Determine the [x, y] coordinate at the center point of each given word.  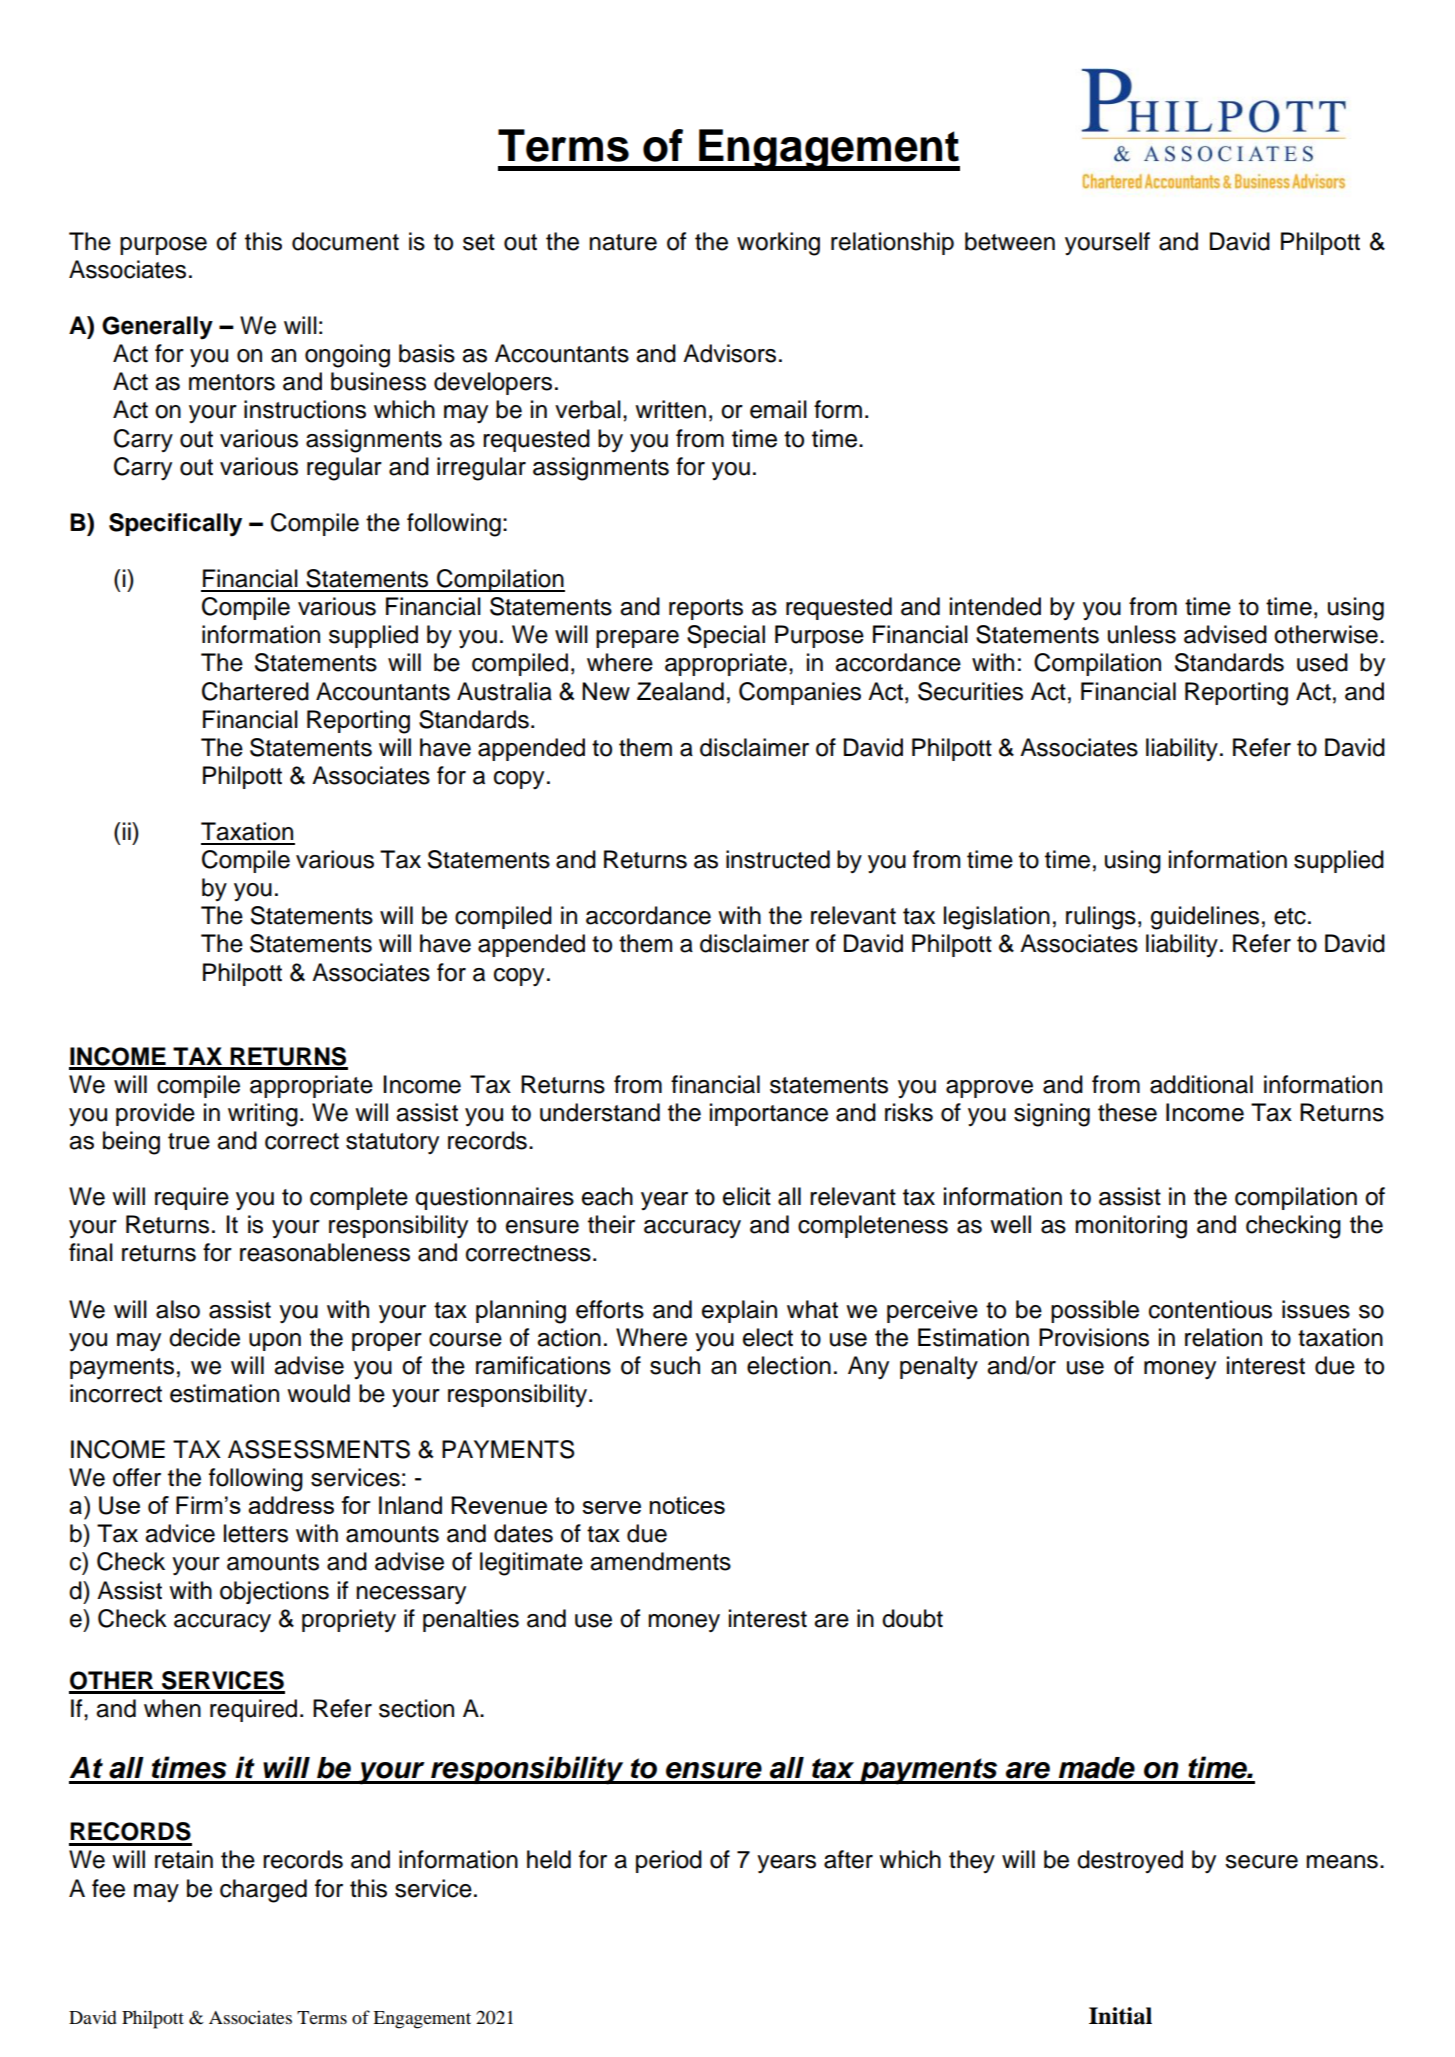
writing [263, 1115]
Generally [157, 328]
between [1010, 241]
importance [769, 1114]
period [669, 1861]
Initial [1120, 2016]
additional [1201, 1084]
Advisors [729, 353]
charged [263, 1891]
